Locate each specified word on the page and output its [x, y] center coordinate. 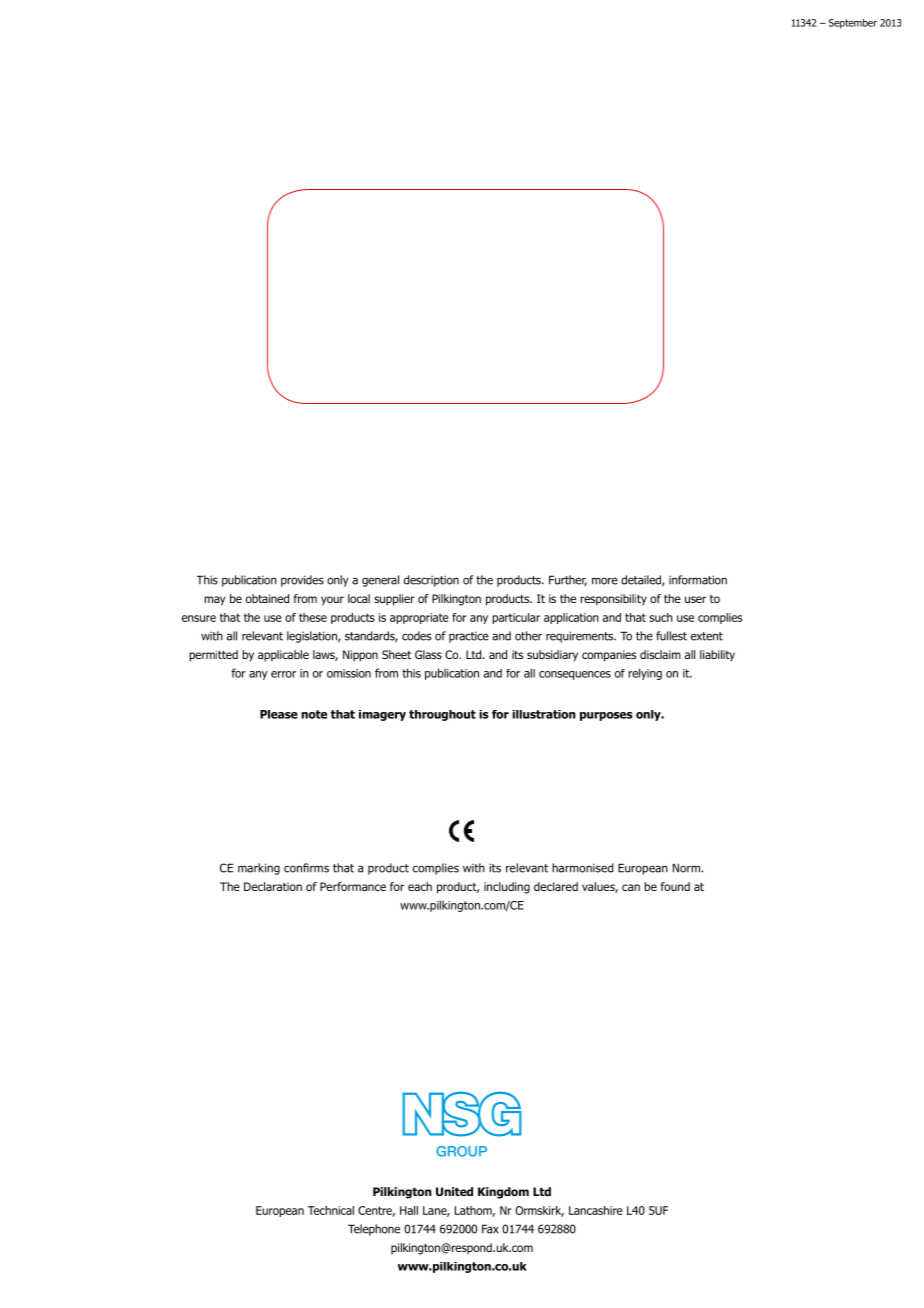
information [698, 580]
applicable [283, 656]
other [528, 636]
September [853, 24]
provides [302, 581]
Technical [331, 1210]
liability [717, 656]
